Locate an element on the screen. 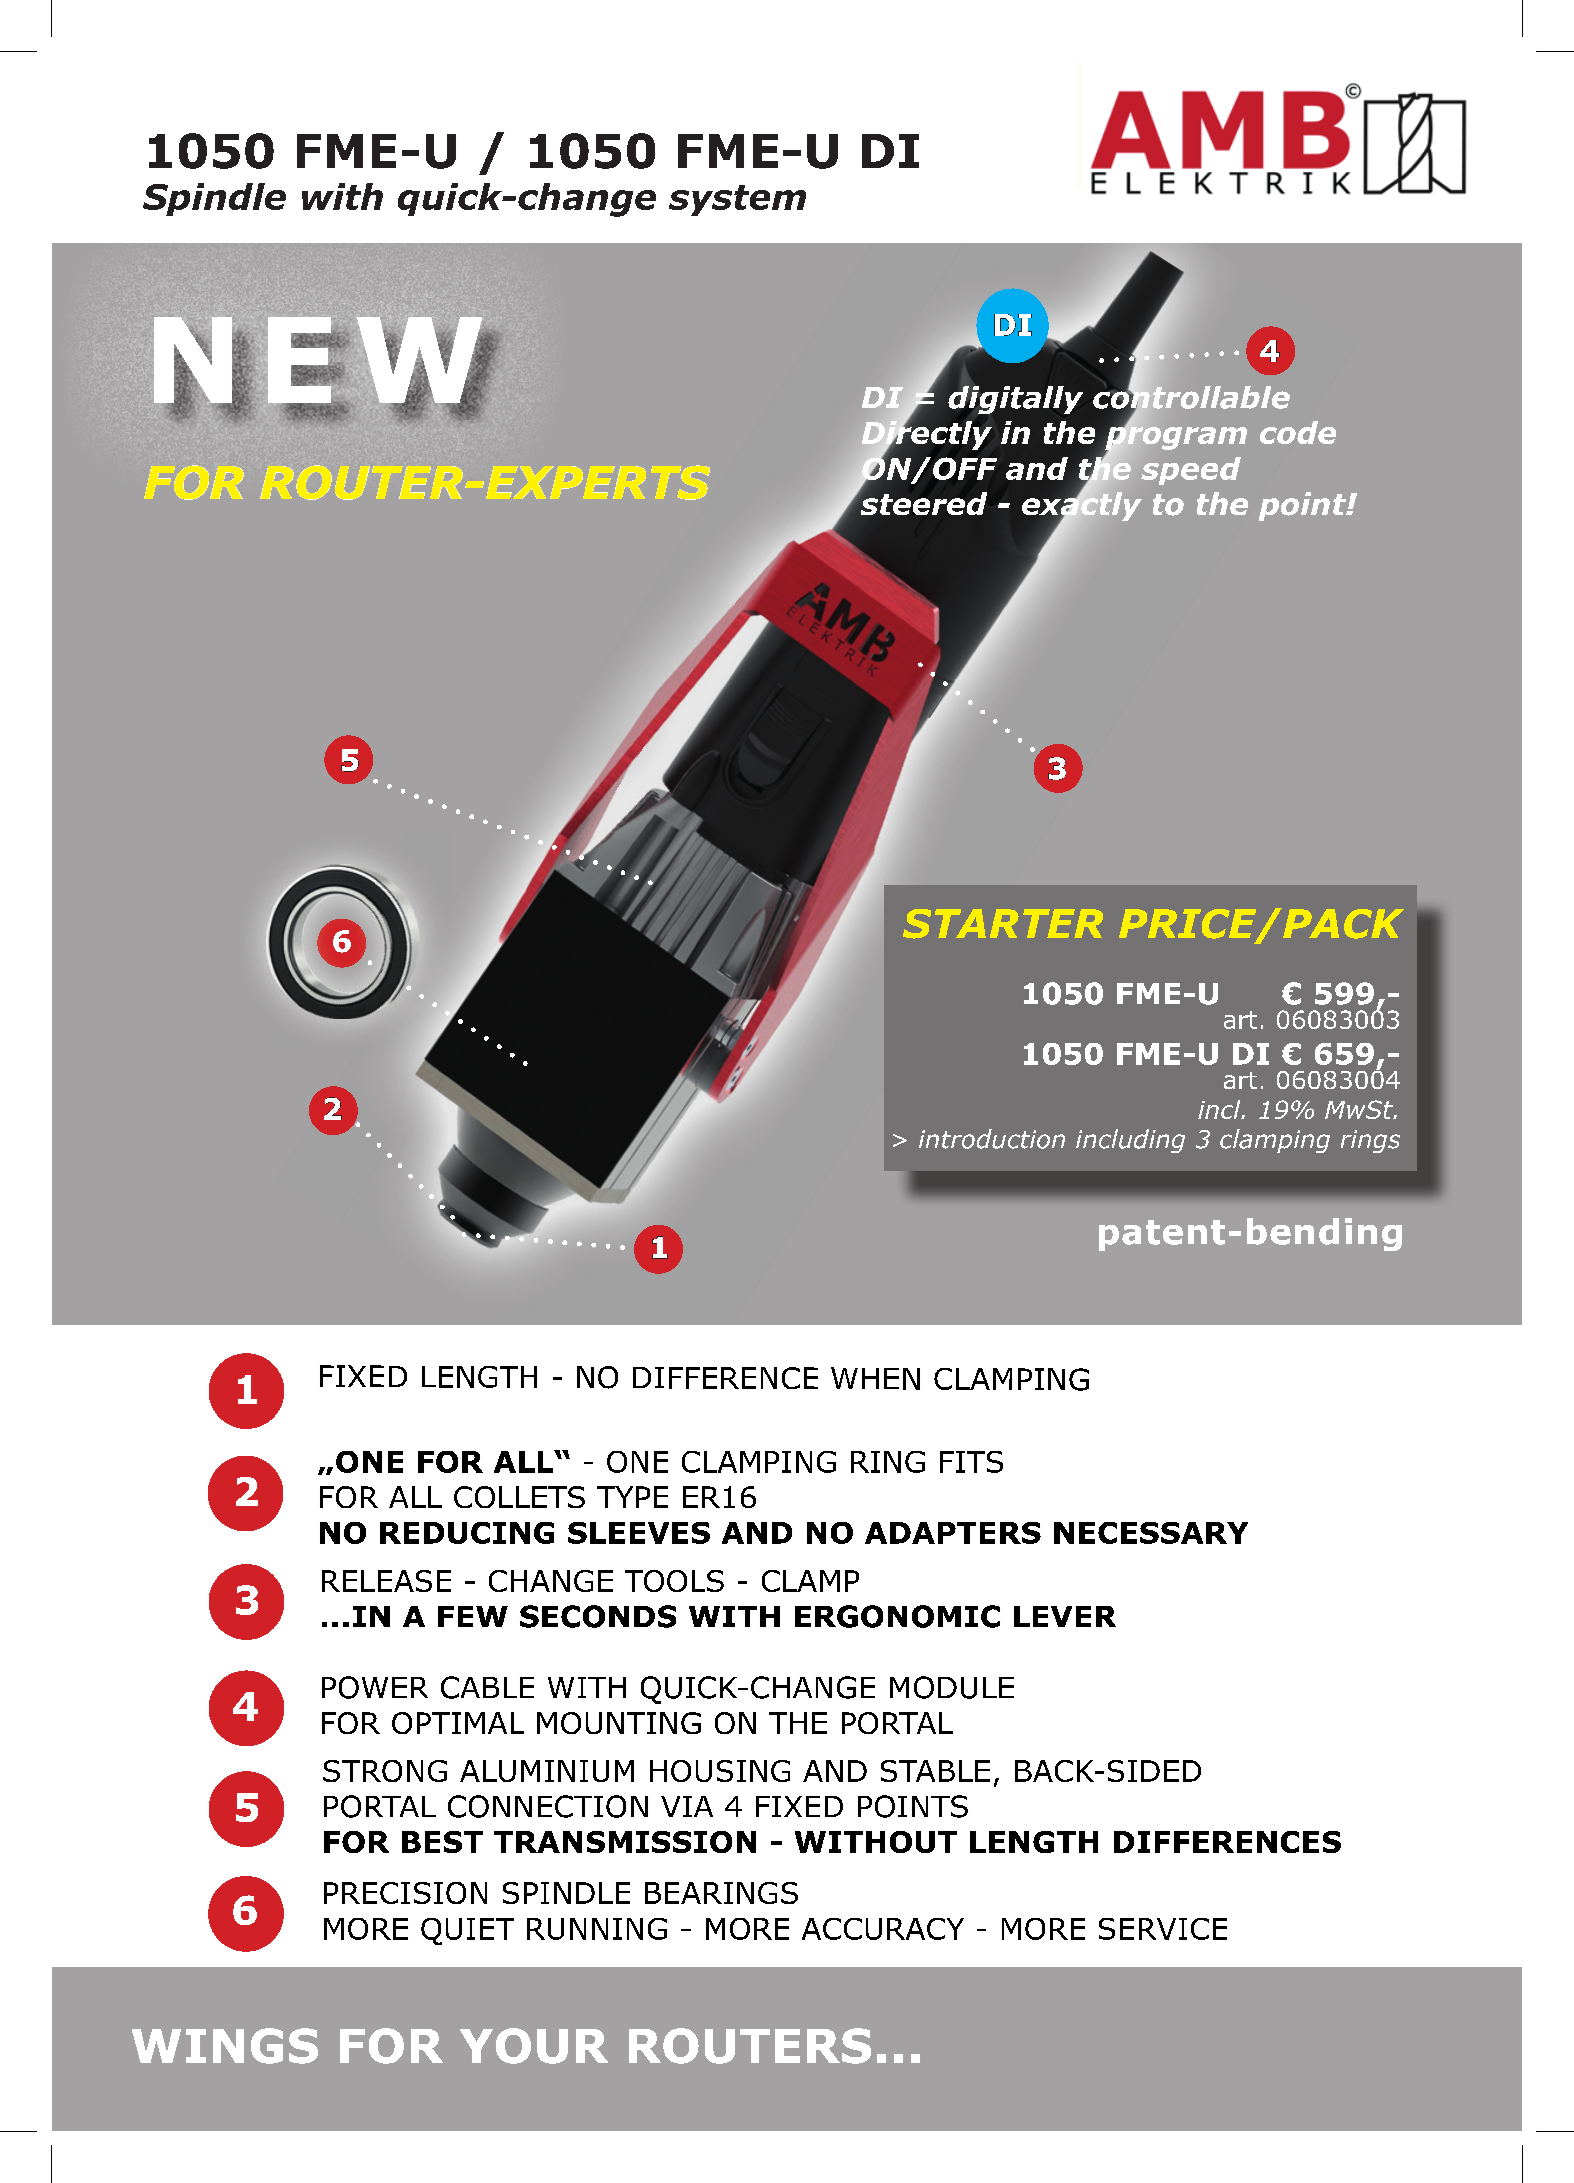 The image size is (1574, 2183). WHEN is located at coordinates (875, 1378).
